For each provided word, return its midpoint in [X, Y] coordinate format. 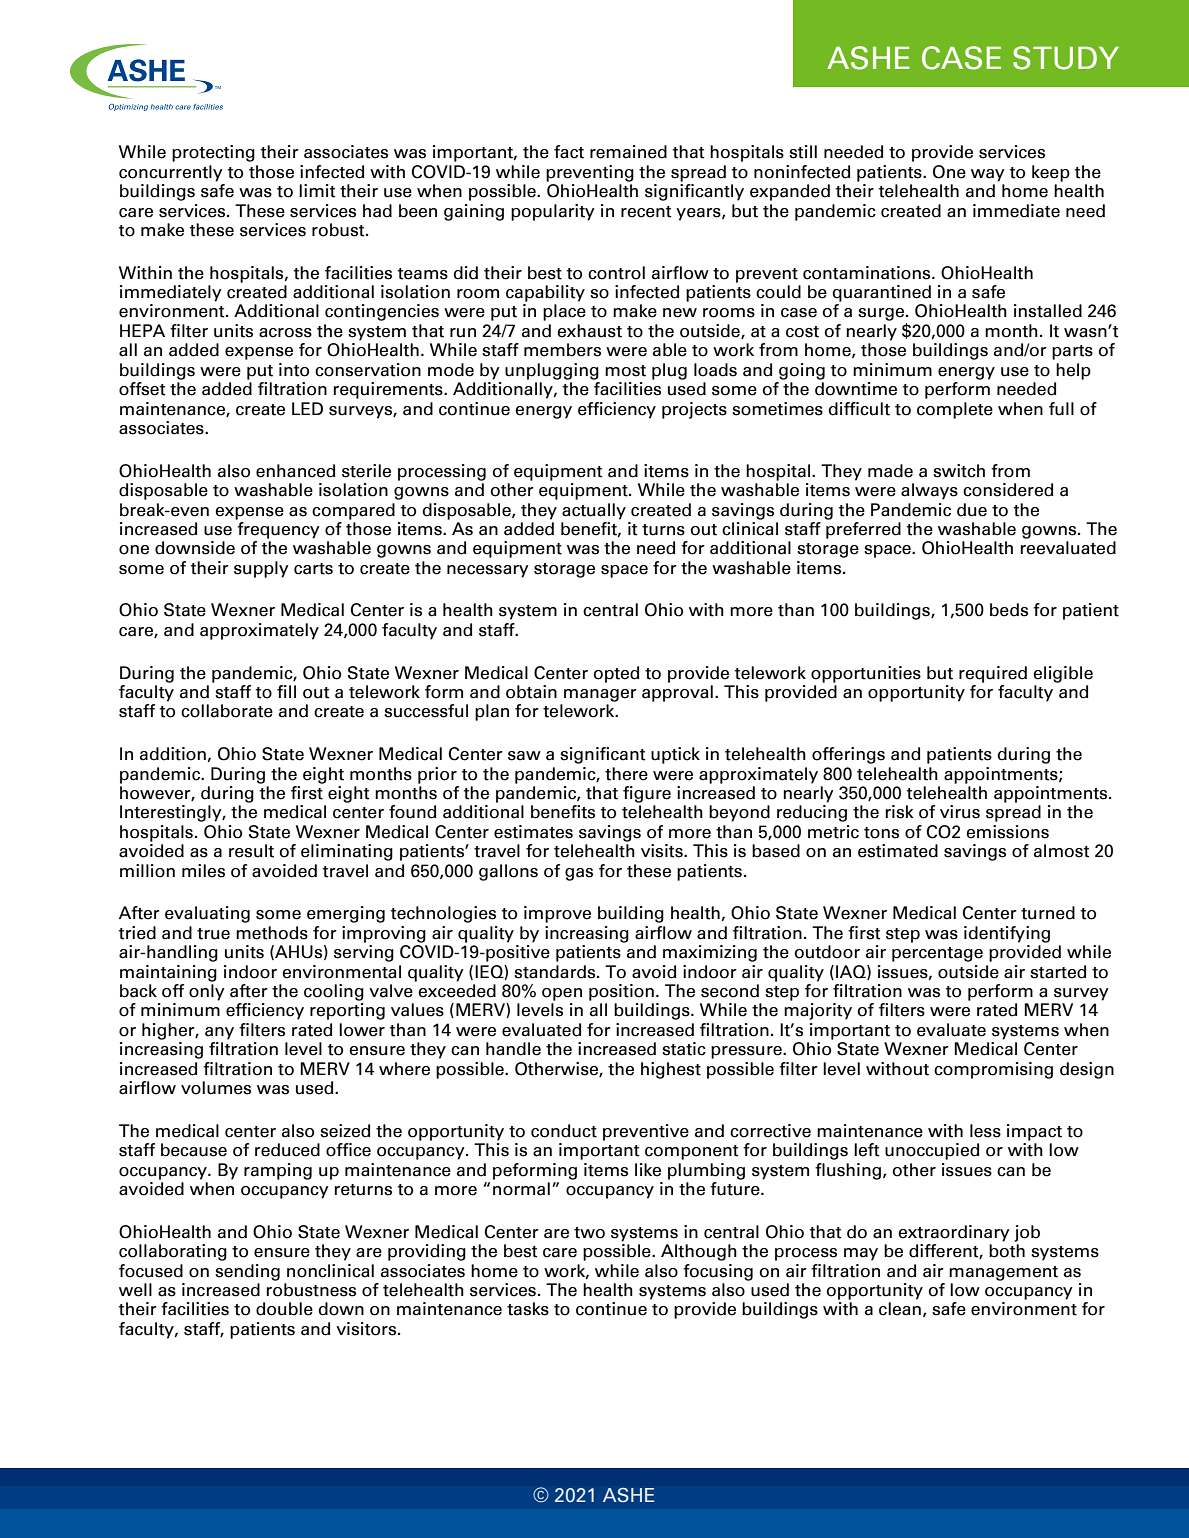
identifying [1007, 934]
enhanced [295, 471]
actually [594, 509]
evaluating [207, 914]
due [972, 510]
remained [628, 152]
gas [579, 874]
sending [247, 1272]
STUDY [1066, 58]
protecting [213, 153]
